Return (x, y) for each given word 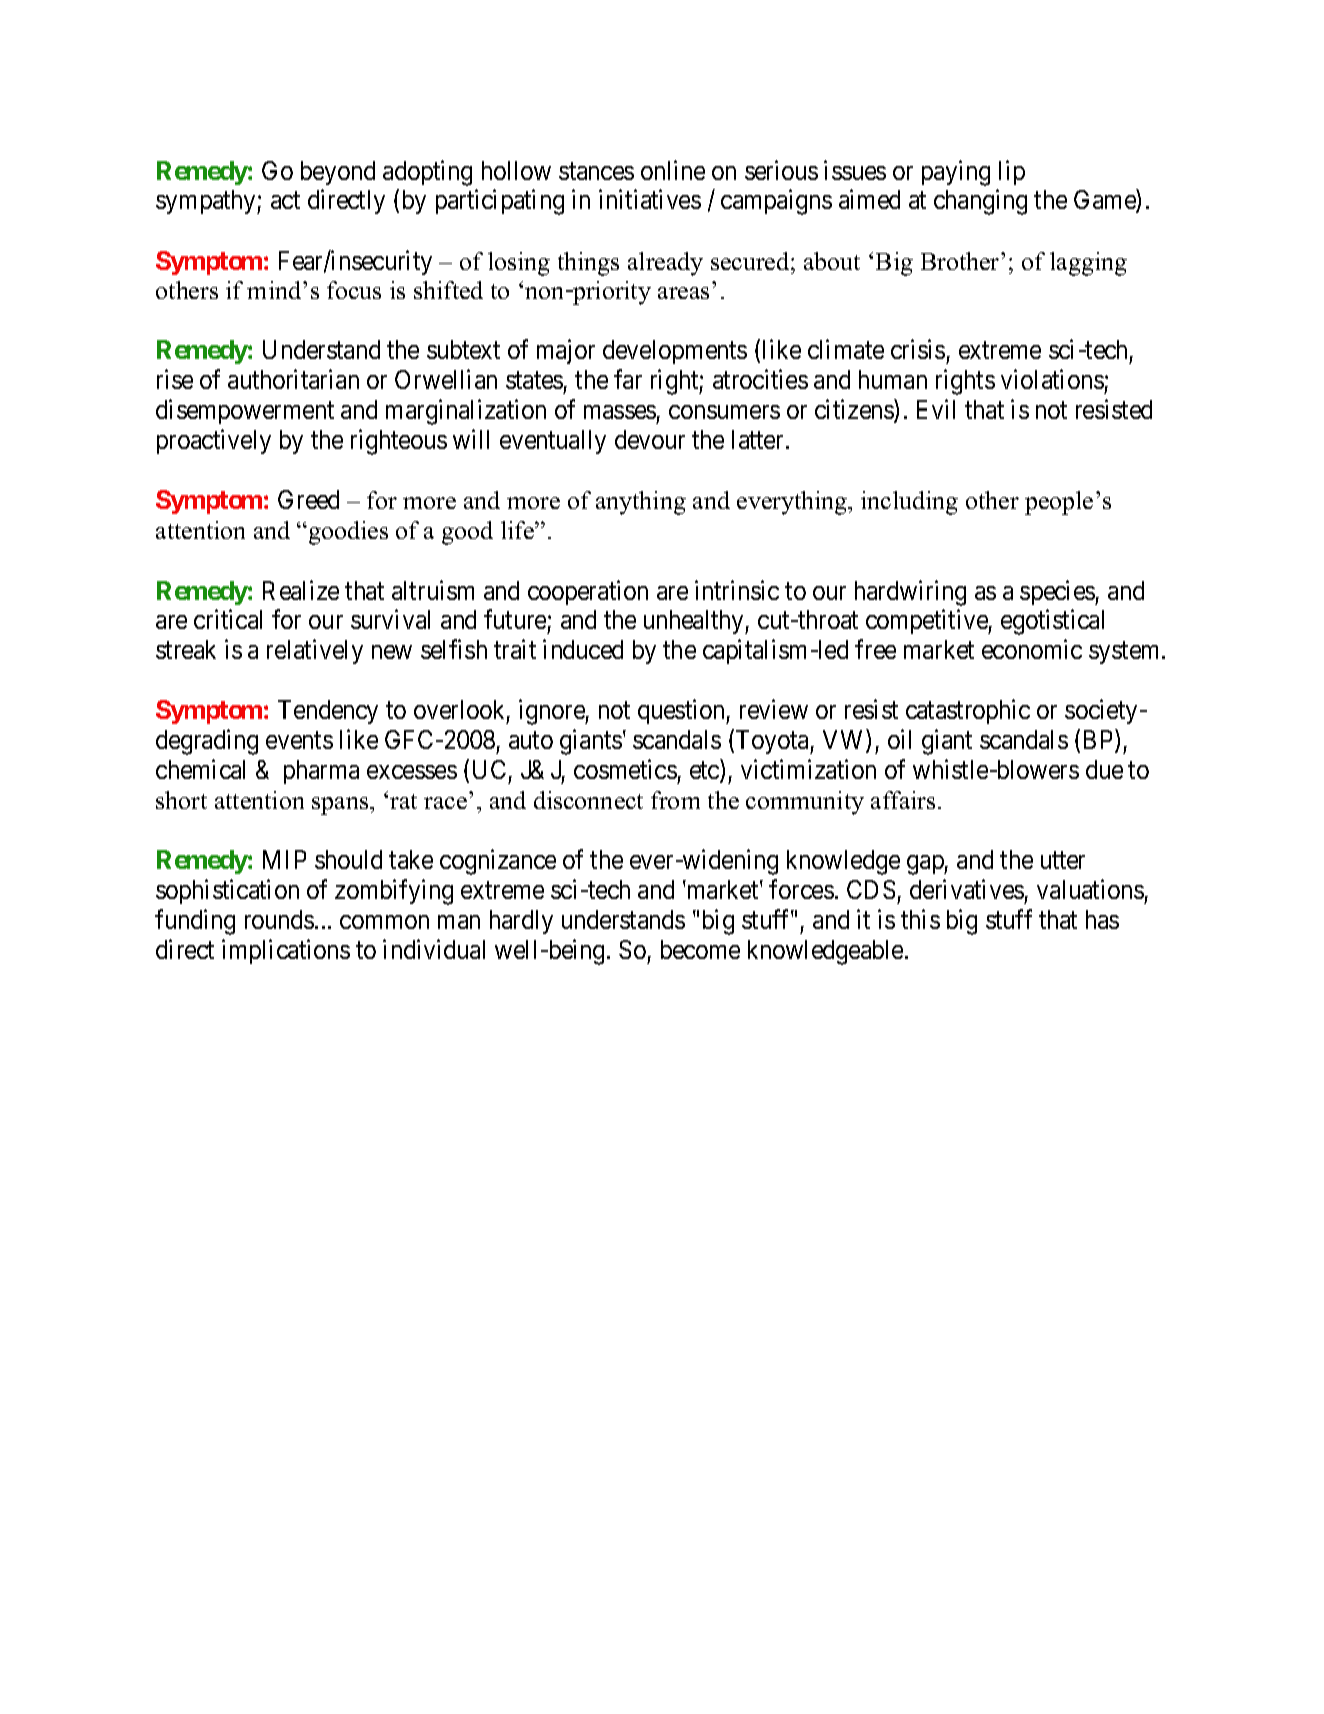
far (628, 379)
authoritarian (293, 379)
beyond (338, 173)
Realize (301, 590)
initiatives (650, 199)
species (1058, 592)
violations (1052, 379)
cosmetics (625, 769)
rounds (279, 919)
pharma (321, 772)
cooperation (588, 592)
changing (980, 202)
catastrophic (968, 712)
